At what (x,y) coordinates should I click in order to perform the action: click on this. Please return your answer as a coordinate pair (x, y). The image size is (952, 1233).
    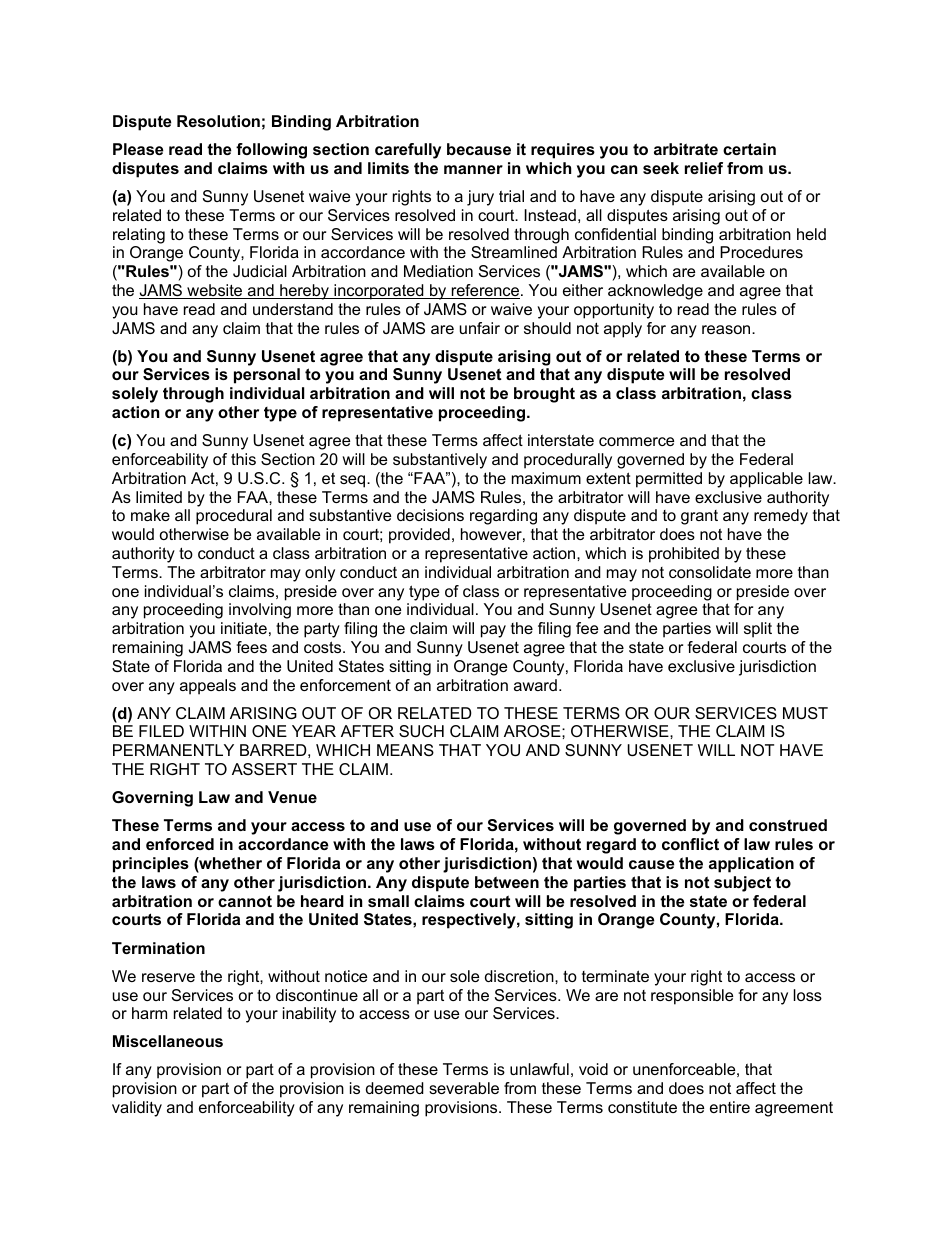
    Looking at the image, I should click on (243, 459).
